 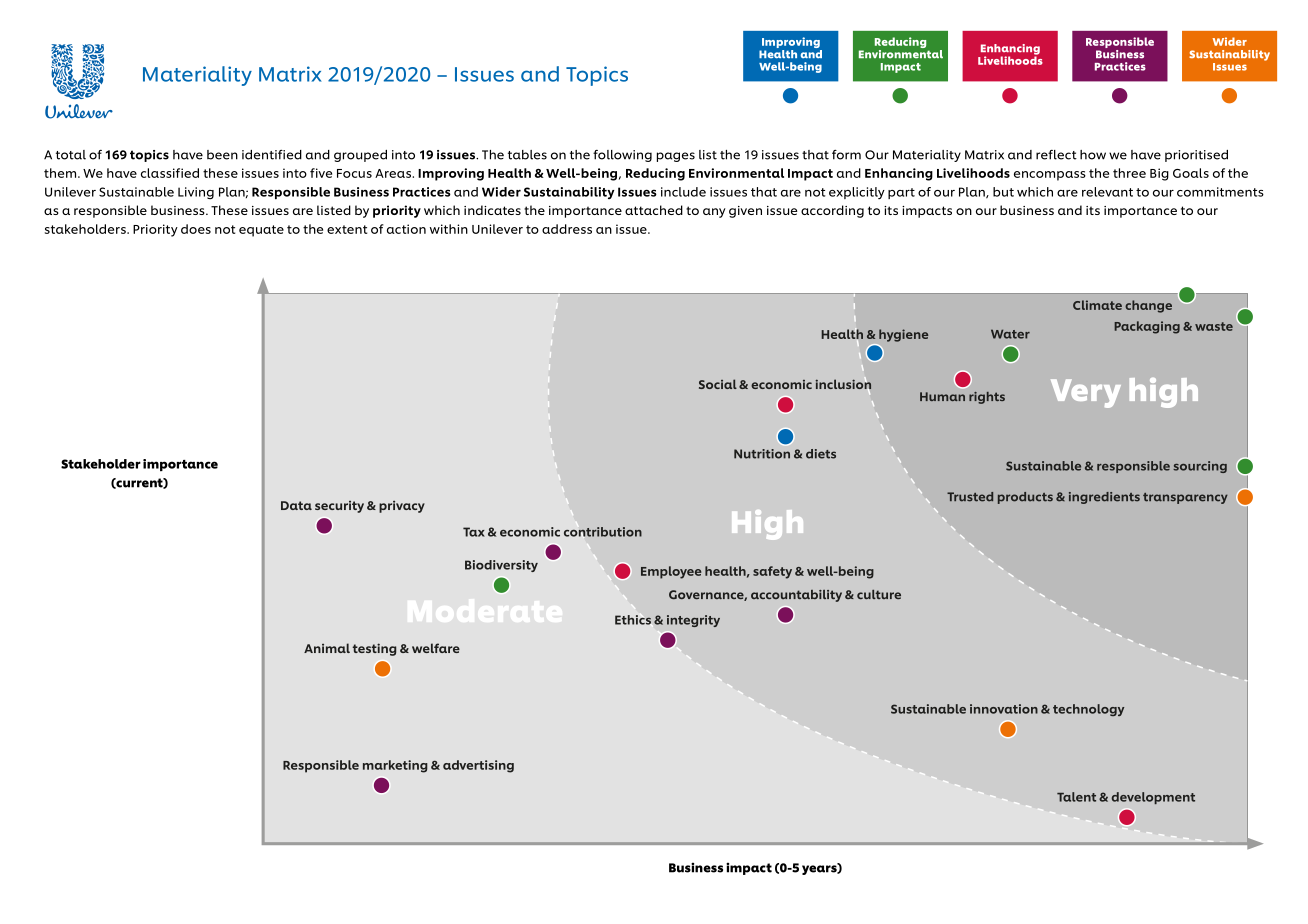 I want to click on advertising, so click(x=478, y=766).
